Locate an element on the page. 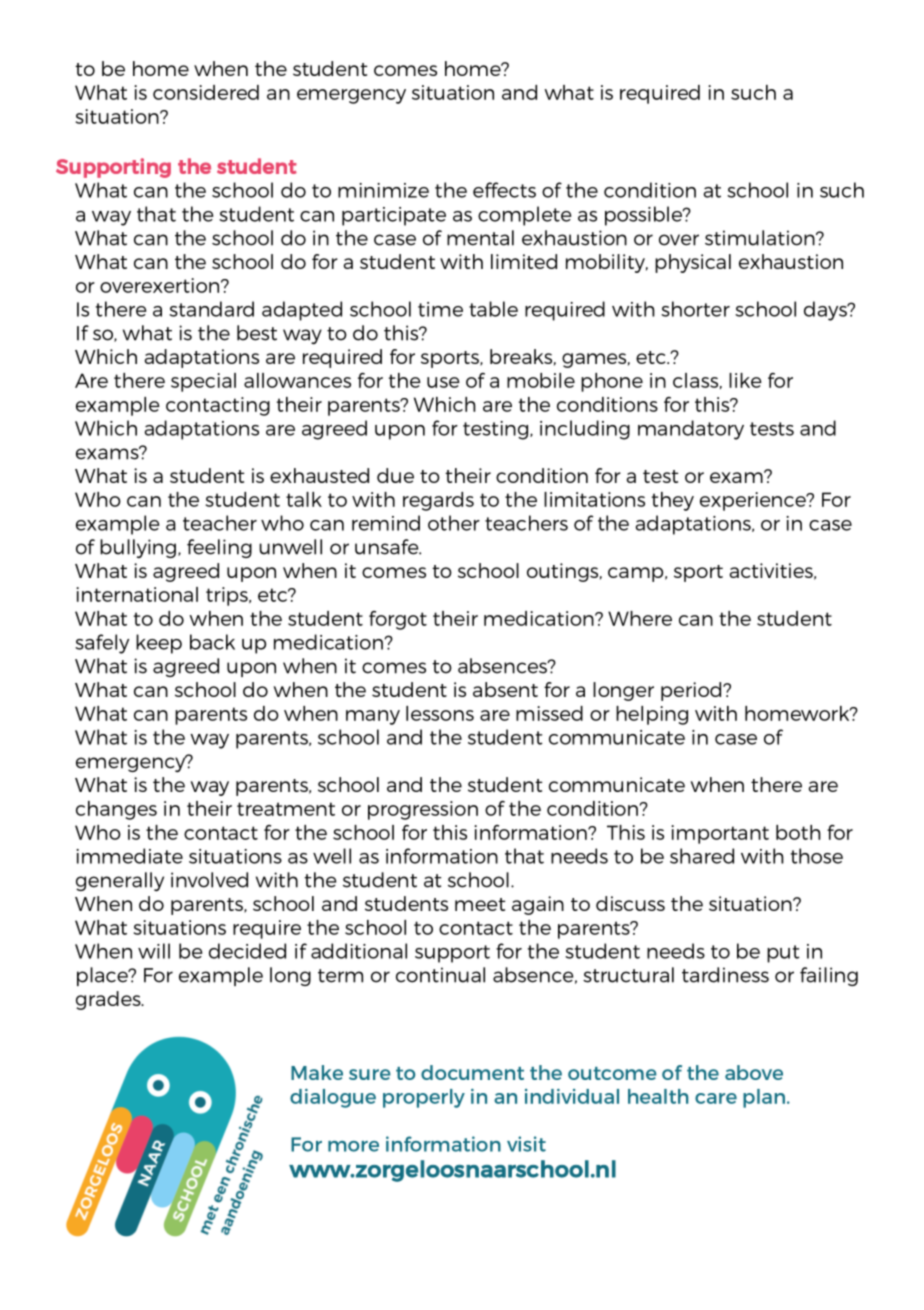  plan is located at coordinates (764, 1098).
